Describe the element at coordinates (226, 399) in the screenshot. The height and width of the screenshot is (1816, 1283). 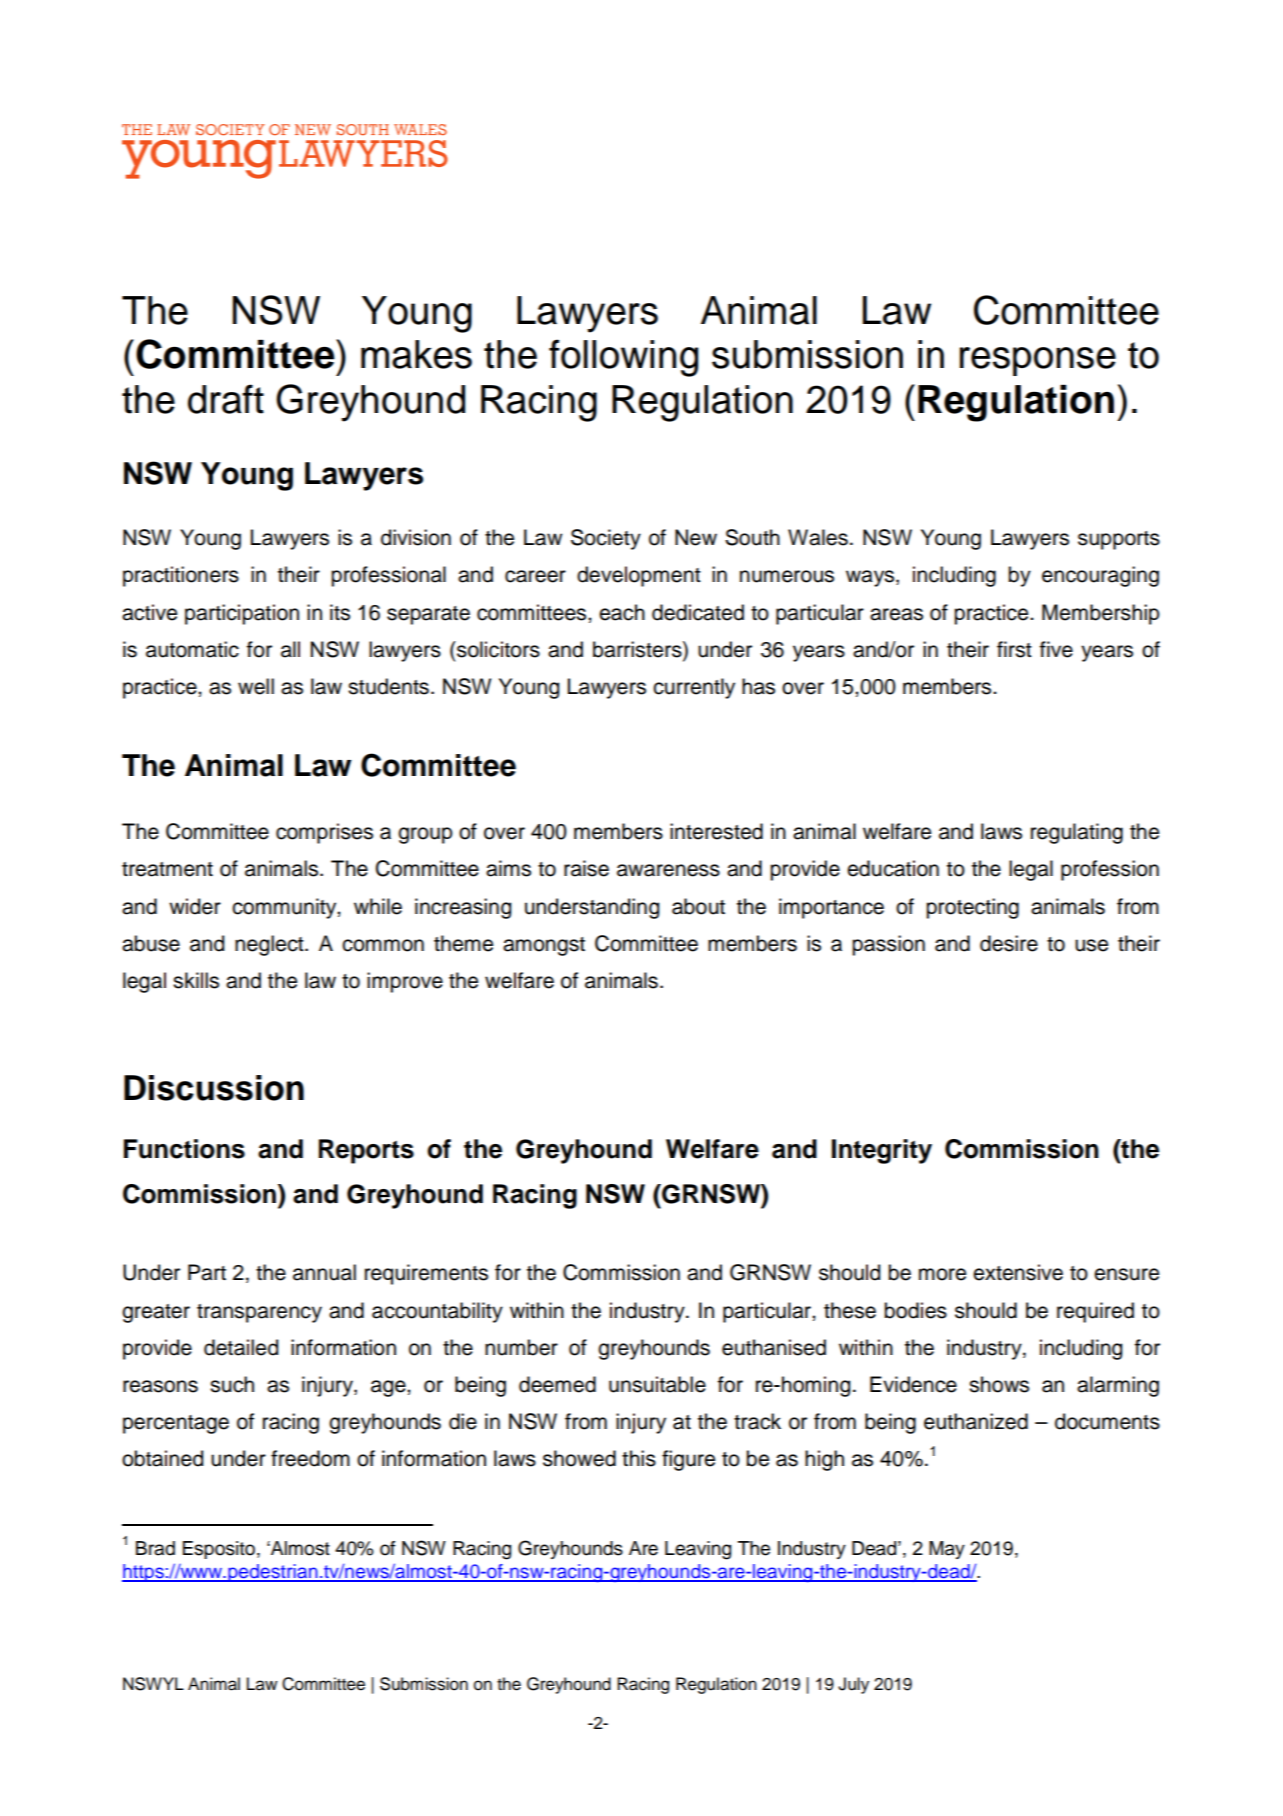
I see `draft` at that location.
